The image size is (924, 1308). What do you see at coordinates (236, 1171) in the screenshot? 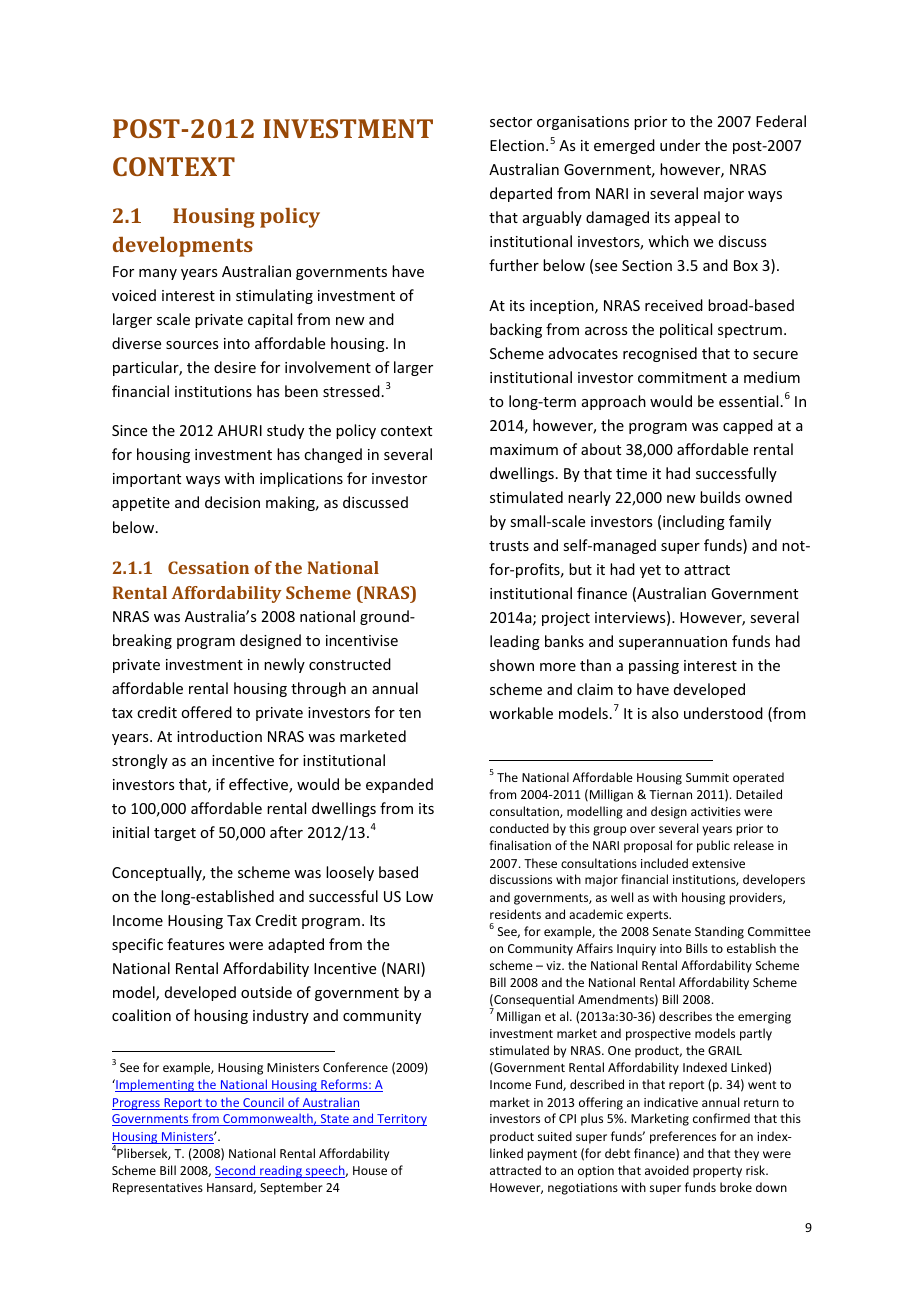
I see `Second` at bounding box center [236, 1171].
